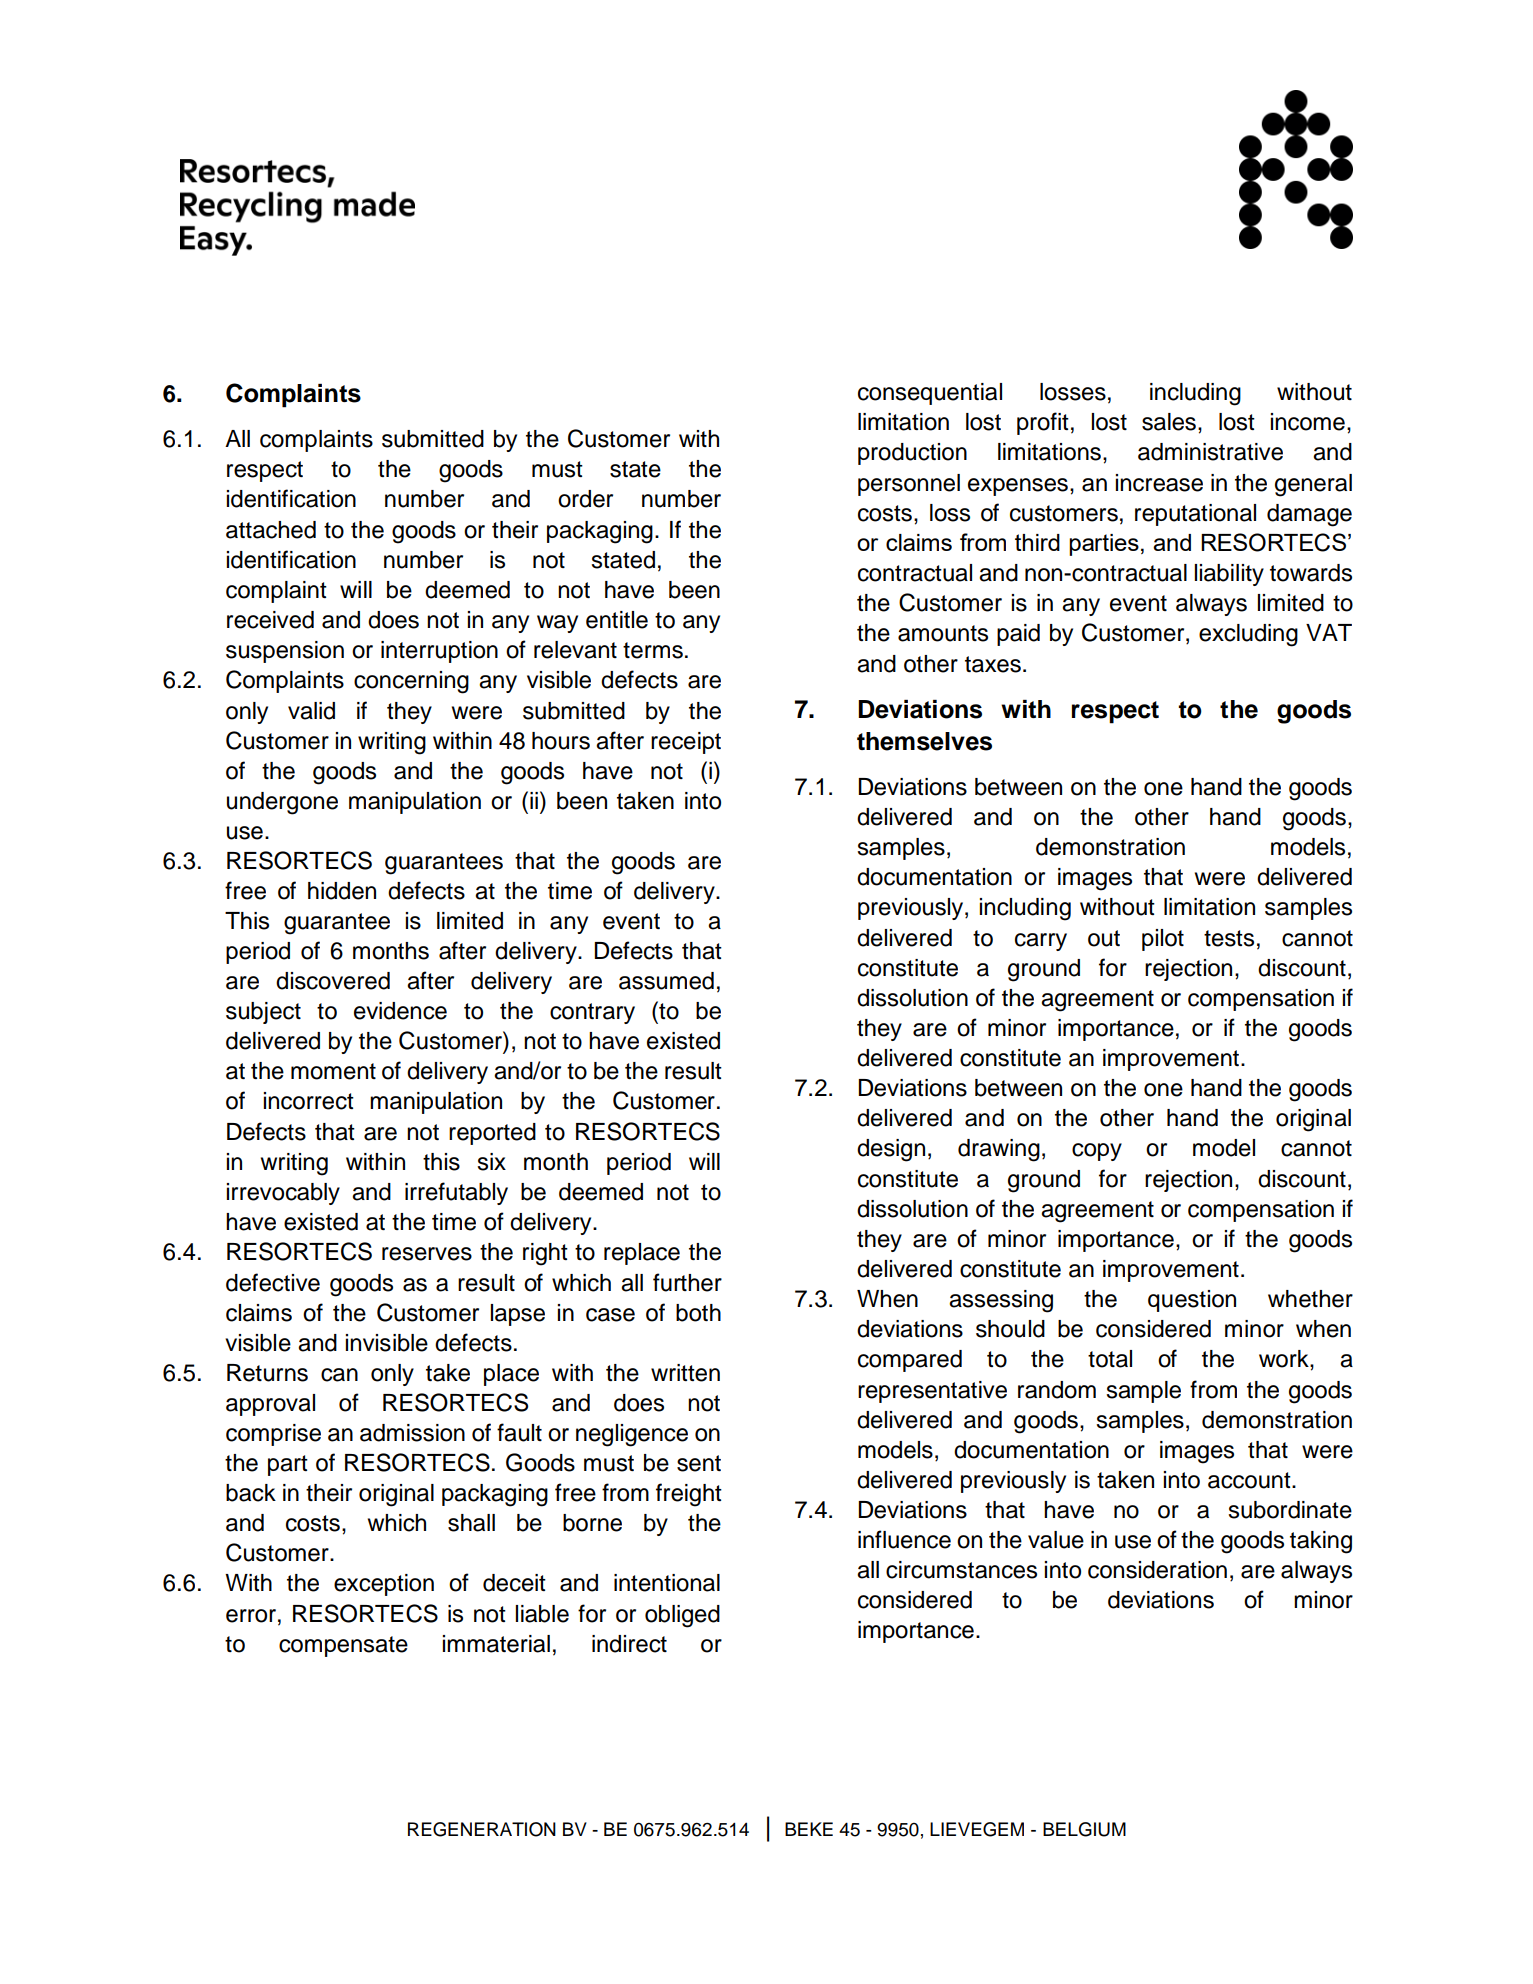 The height and width of the screenshot is (1984, 1533). I want to click on copy, so click(1097, 1152).
